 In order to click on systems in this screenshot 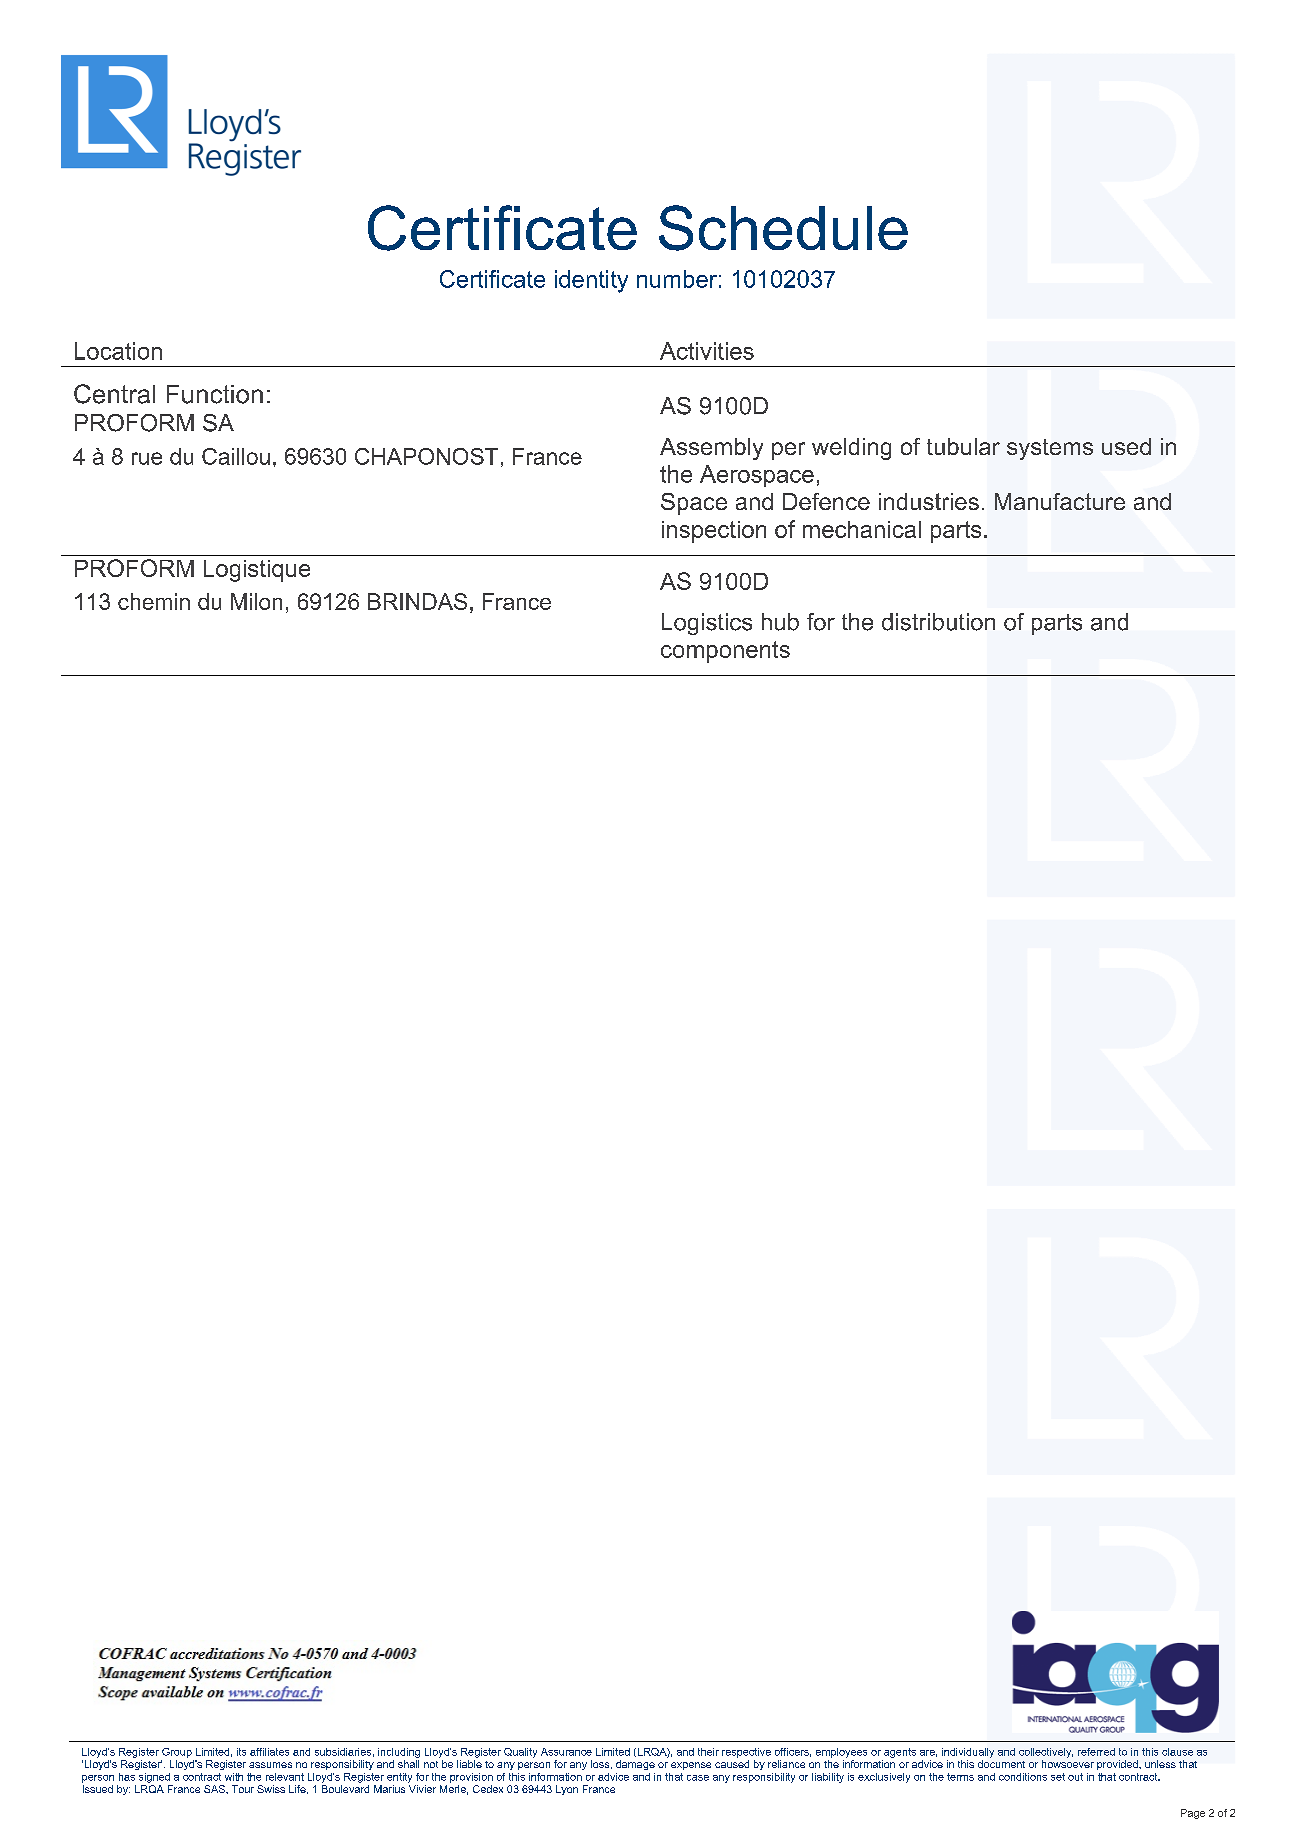, I will do `click(1050, 449)`.
